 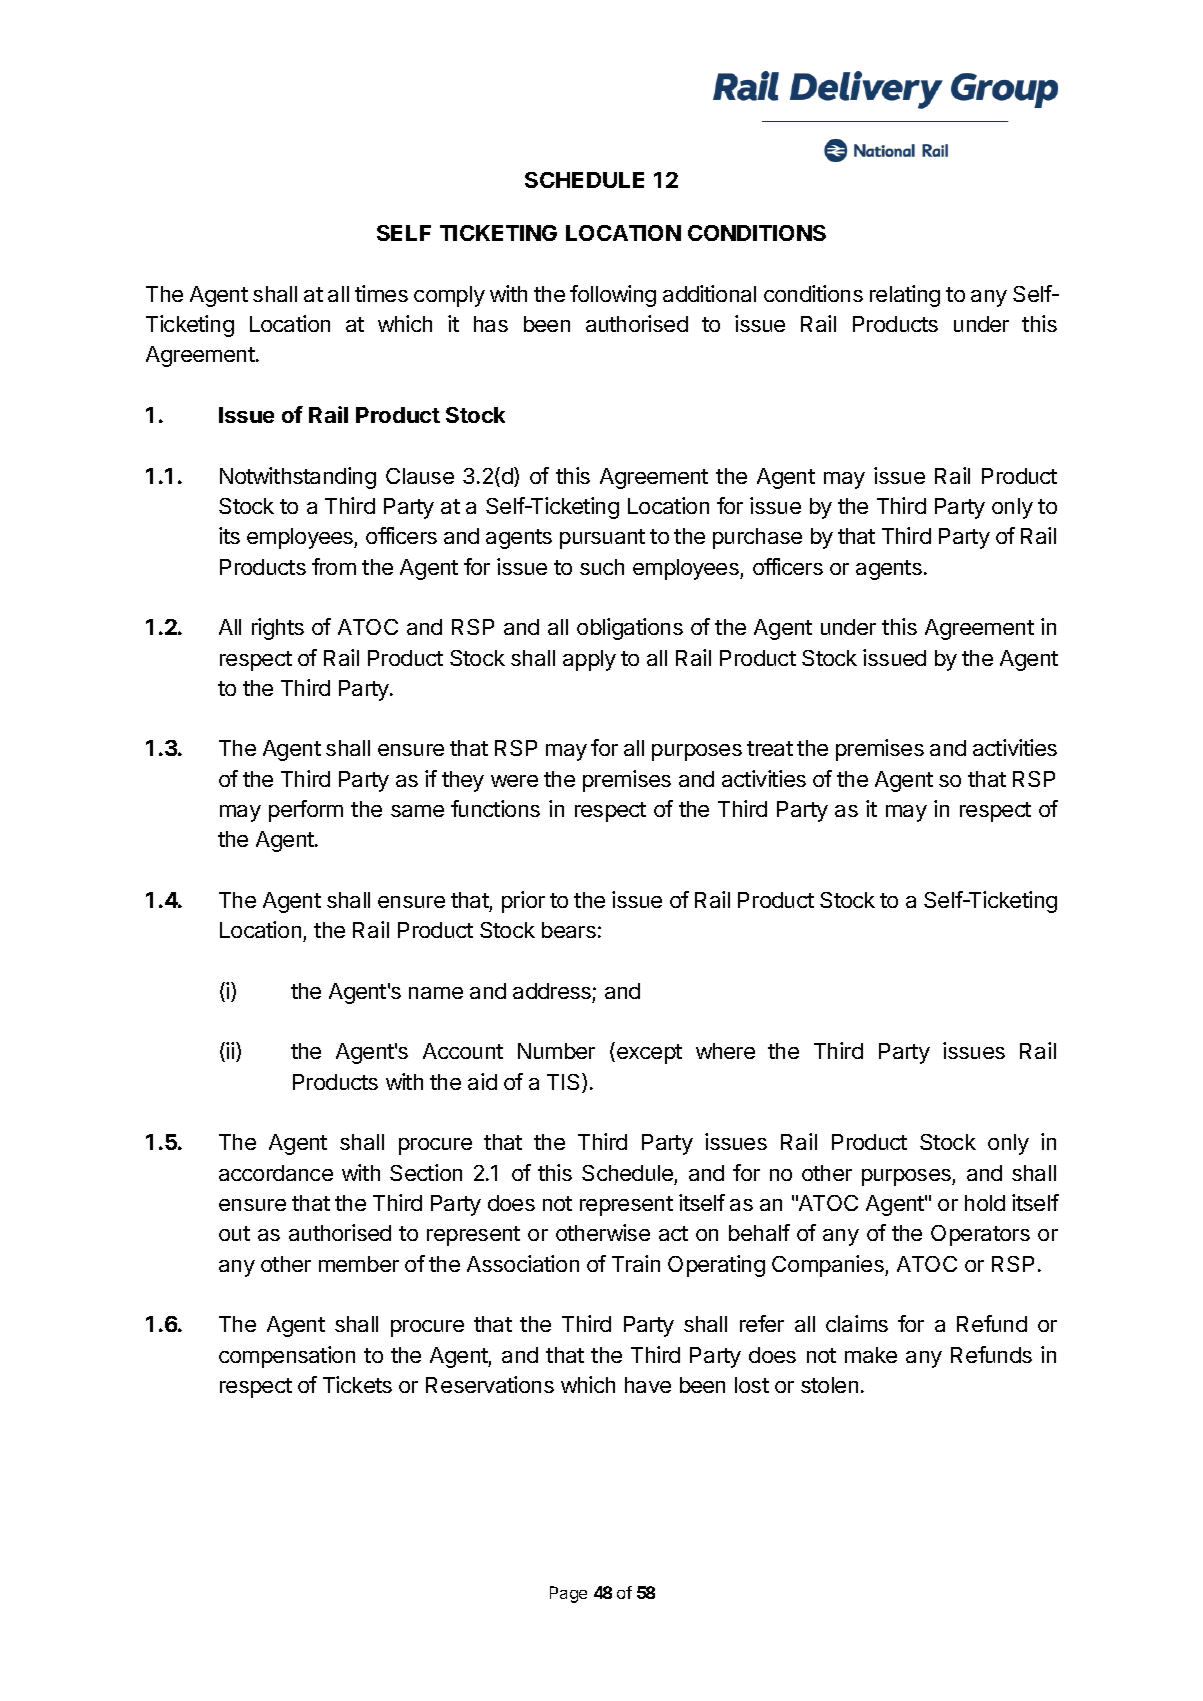 What do you see at coordinates (905, 296) in the screenshot?
I see `relating` at bounding box center [905, 296].
